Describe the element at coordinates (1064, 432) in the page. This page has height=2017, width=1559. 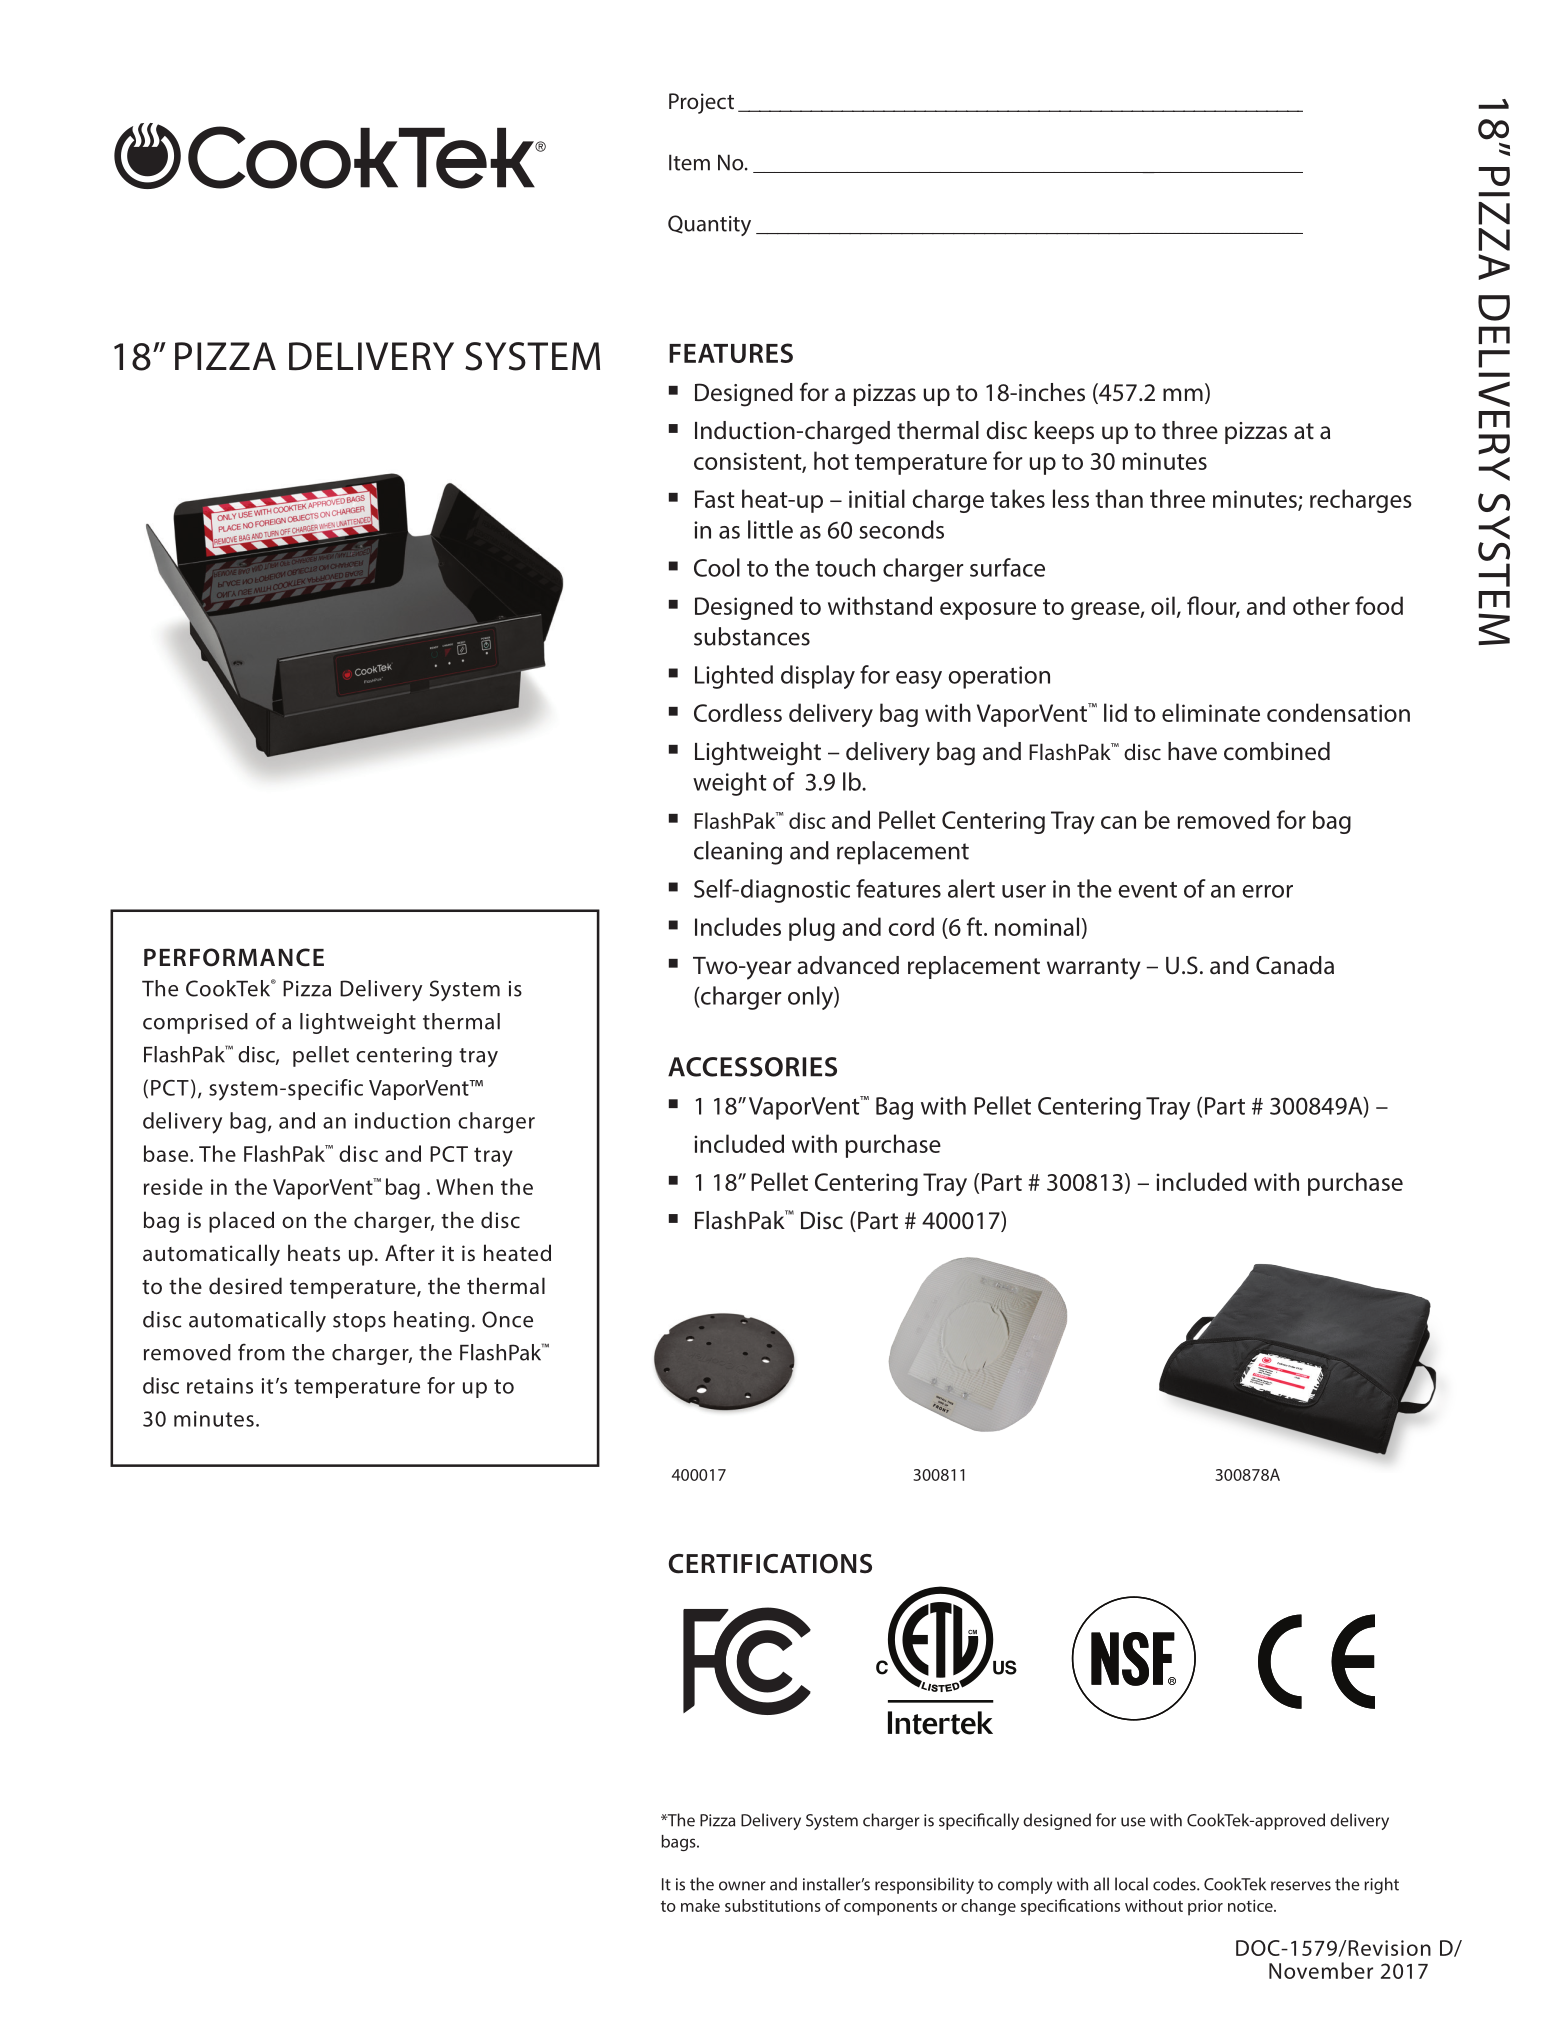
I see `keeps` at that location.
